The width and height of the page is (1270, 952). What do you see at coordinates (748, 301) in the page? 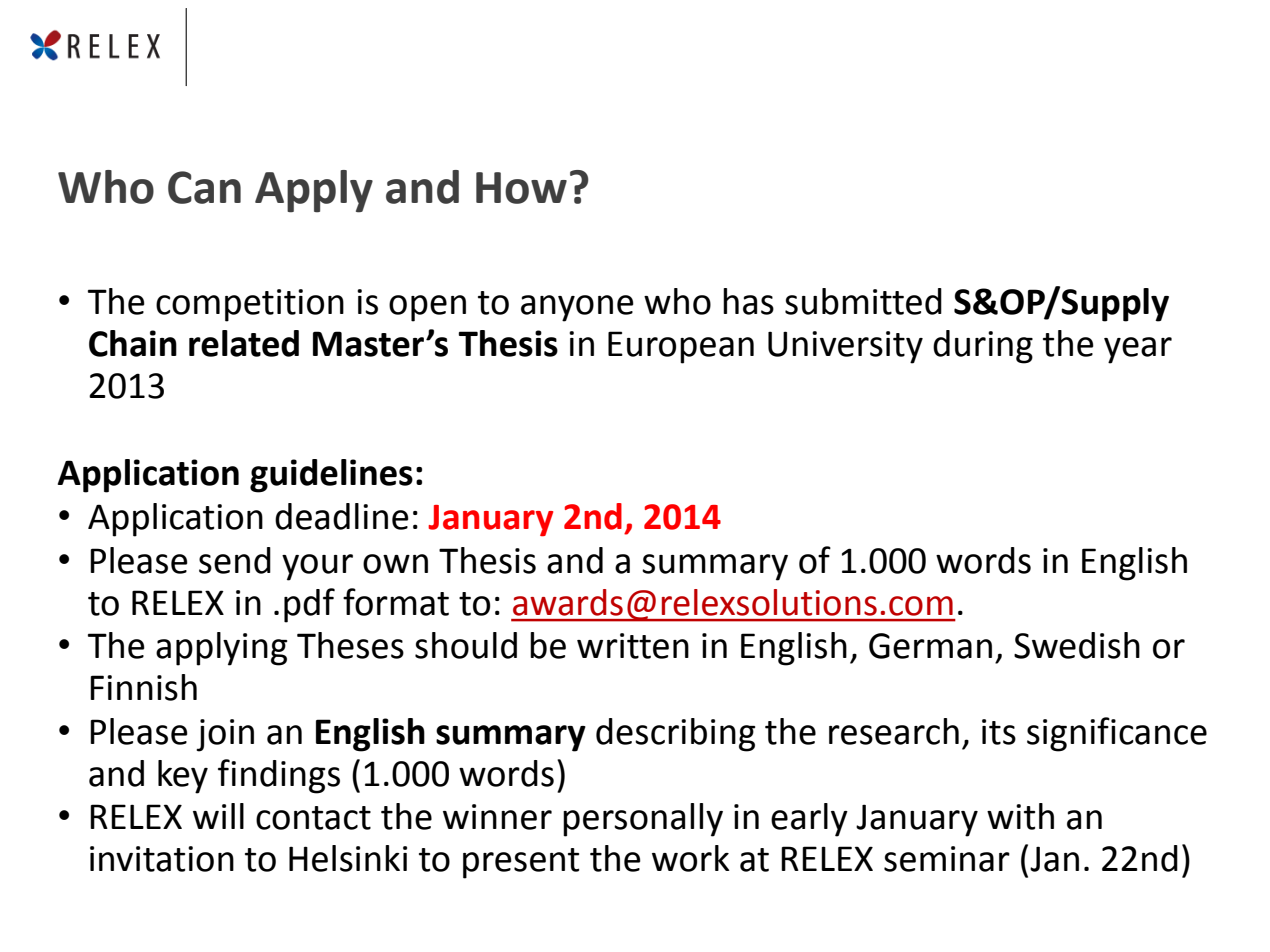
I see `has` at bounding box center [748, 301].
